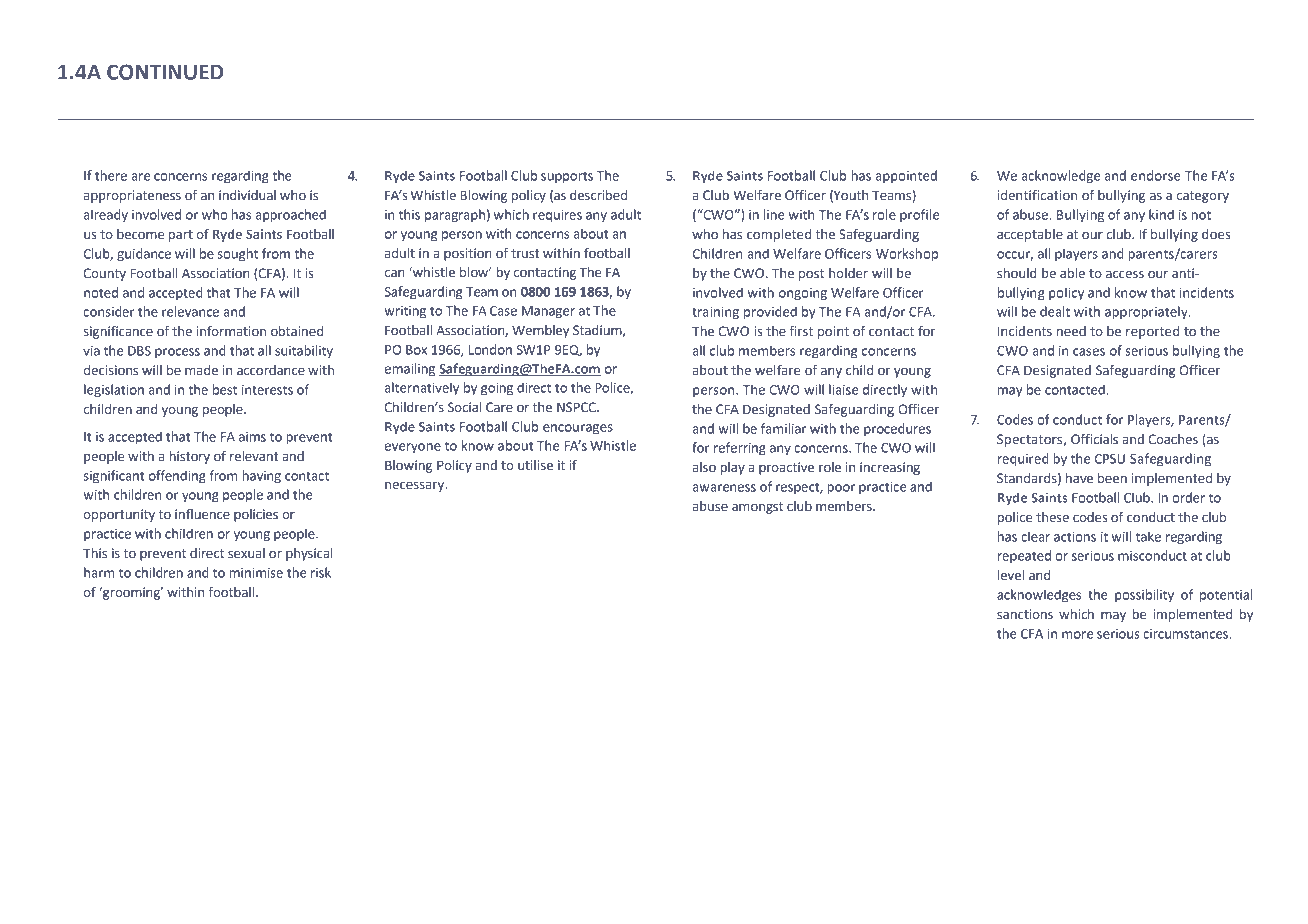 This page has width=1308, height=924. What do you see at coordinates (238, 255) in the page?
I see `sought` at bounding box center [238, 255].
